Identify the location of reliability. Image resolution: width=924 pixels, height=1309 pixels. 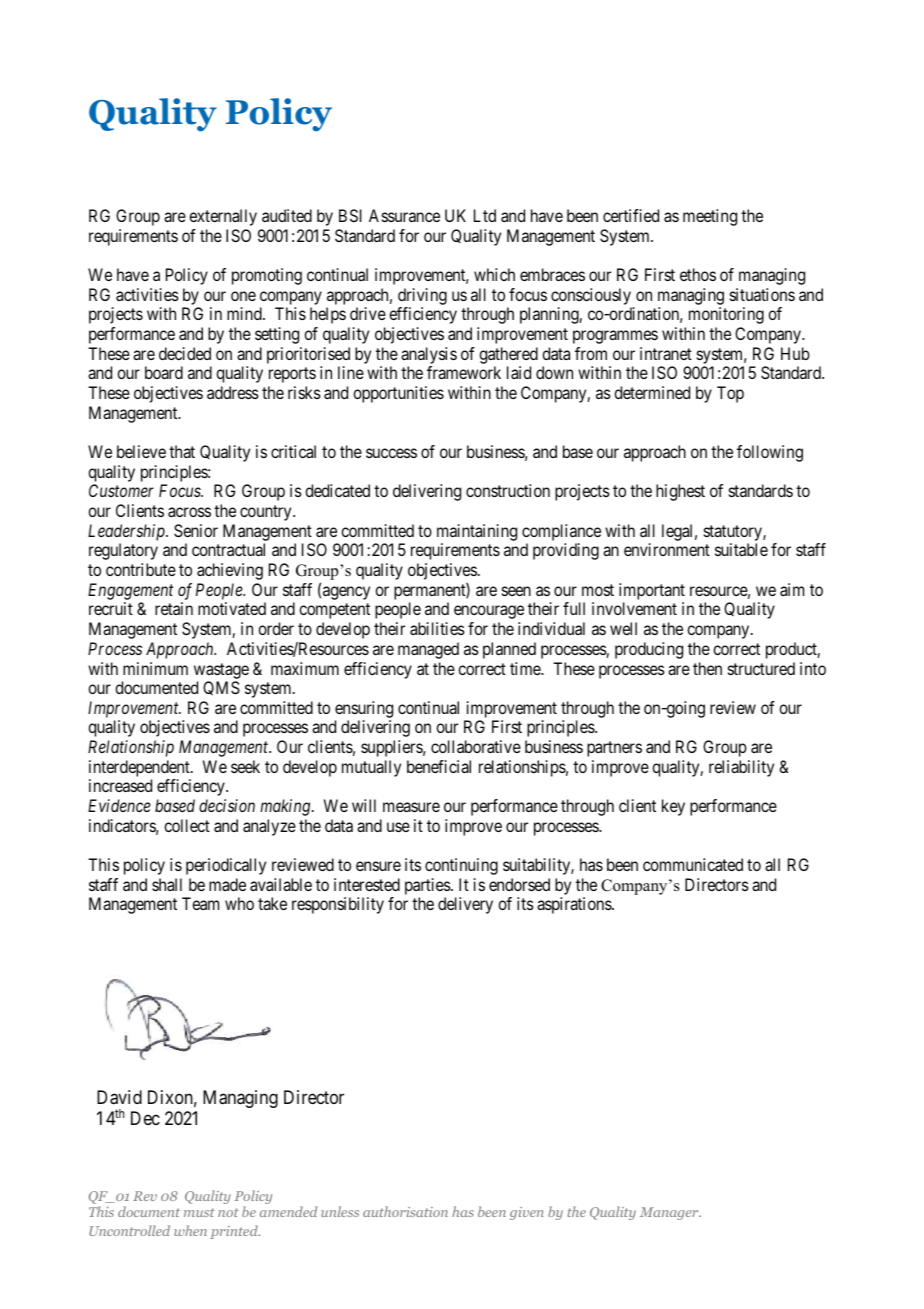
(741, 768).
